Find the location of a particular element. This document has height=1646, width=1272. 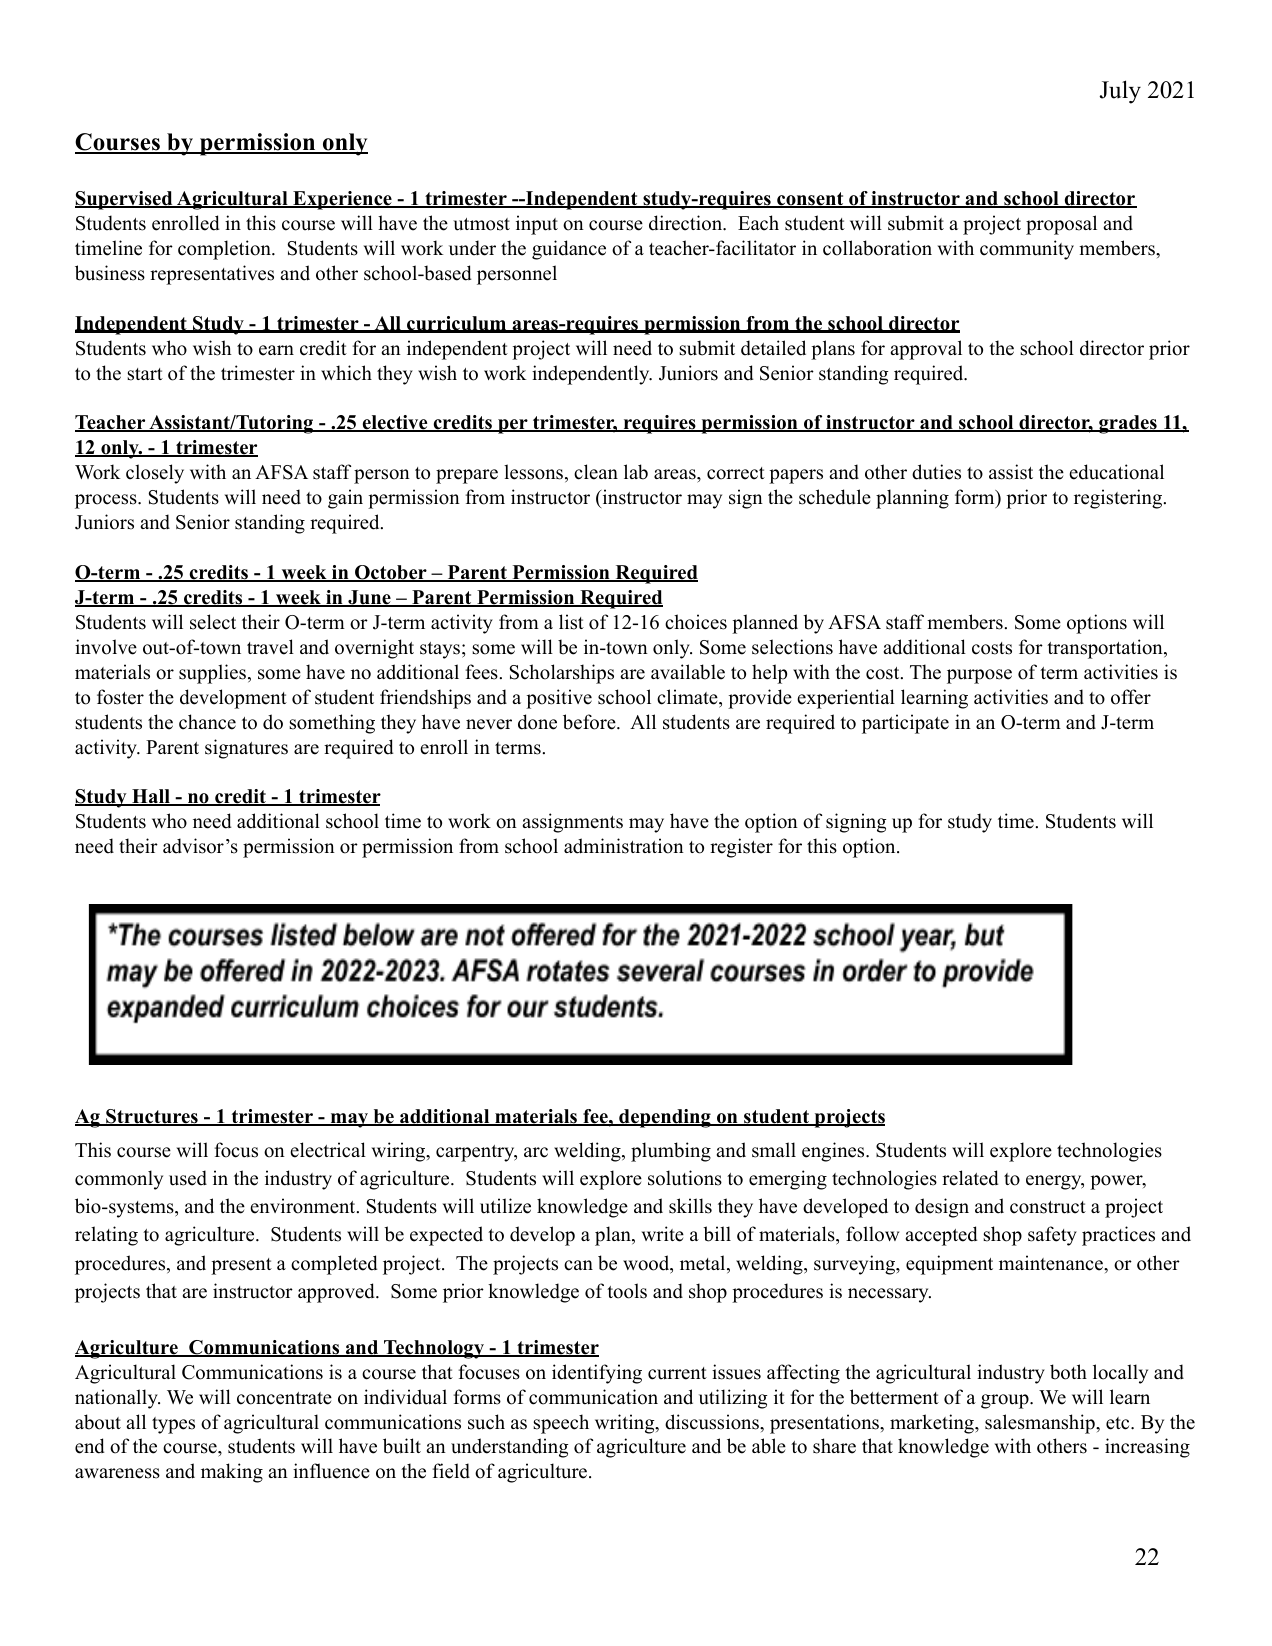

July is located at coordinates (1120, 92).
